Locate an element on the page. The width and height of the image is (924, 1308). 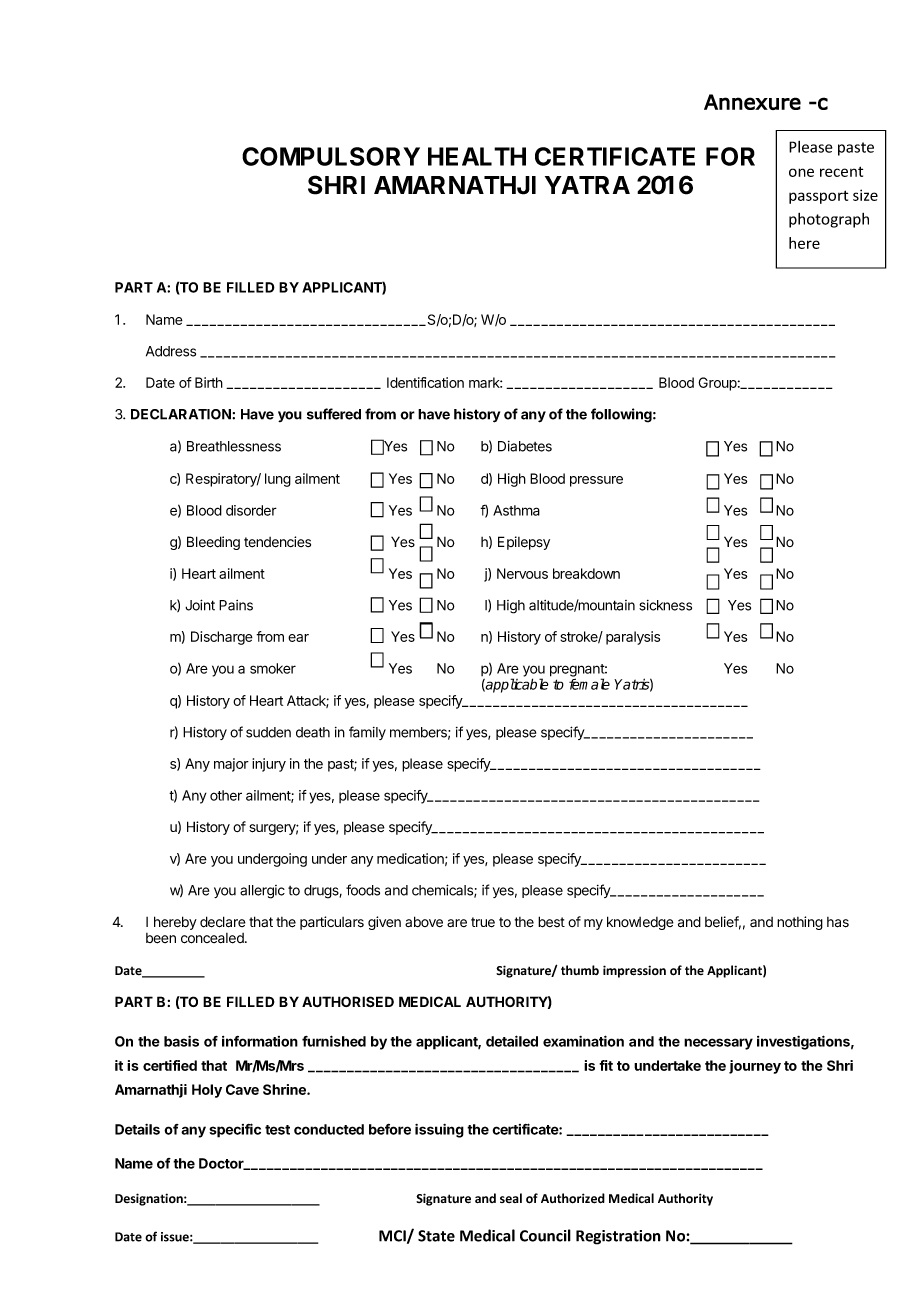
pressure is located at coordinates (596, 481).
